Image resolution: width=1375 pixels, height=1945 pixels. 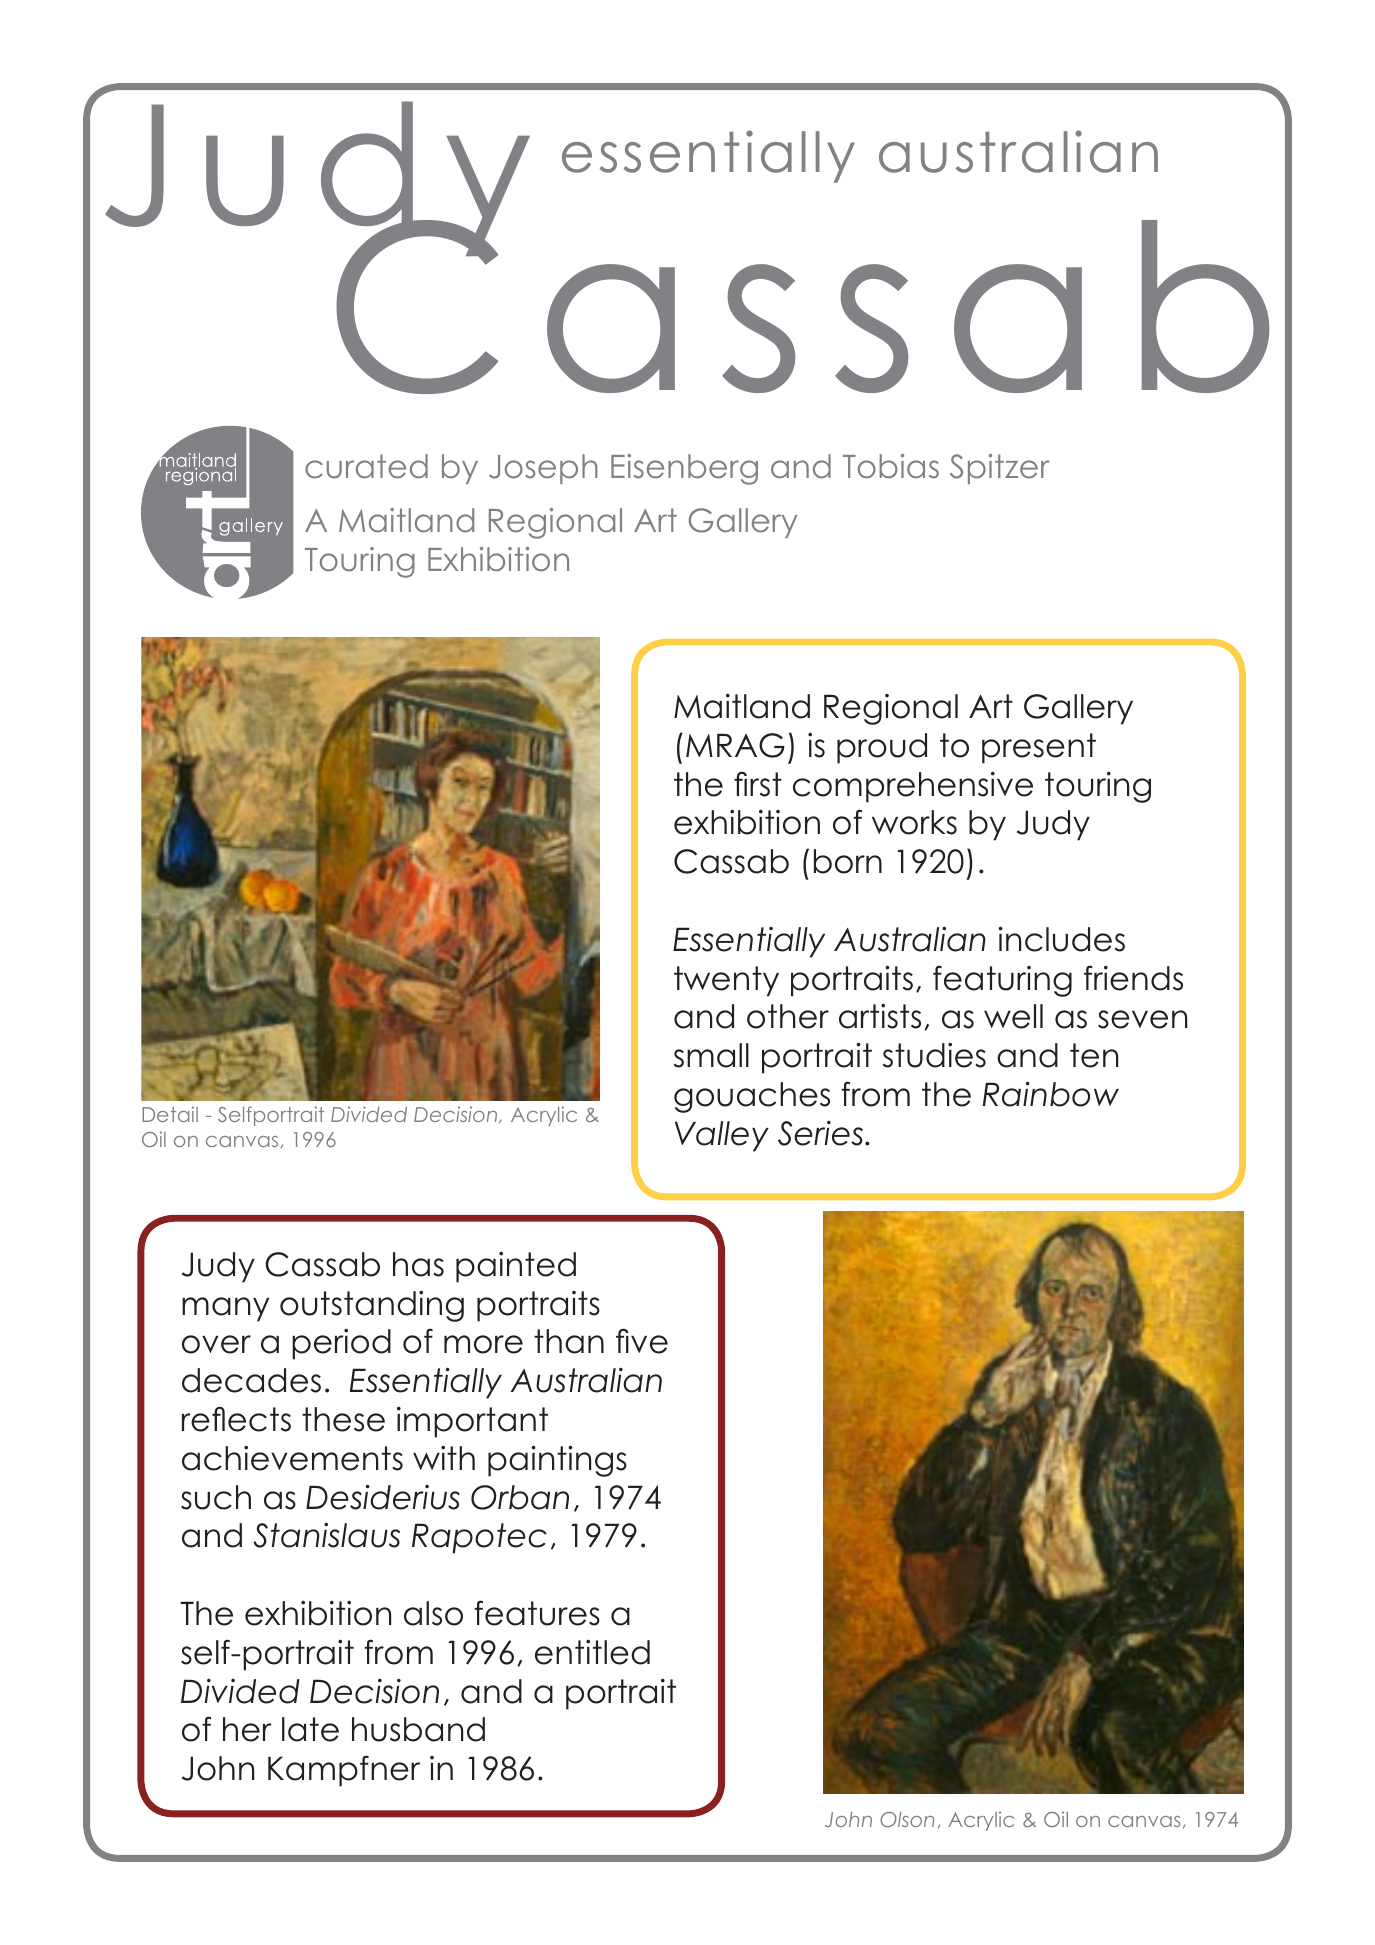 What do you see at coordinates (1094, 1055) in the screenshot?
I see `ten` at bounding box center [1094, 1055].
